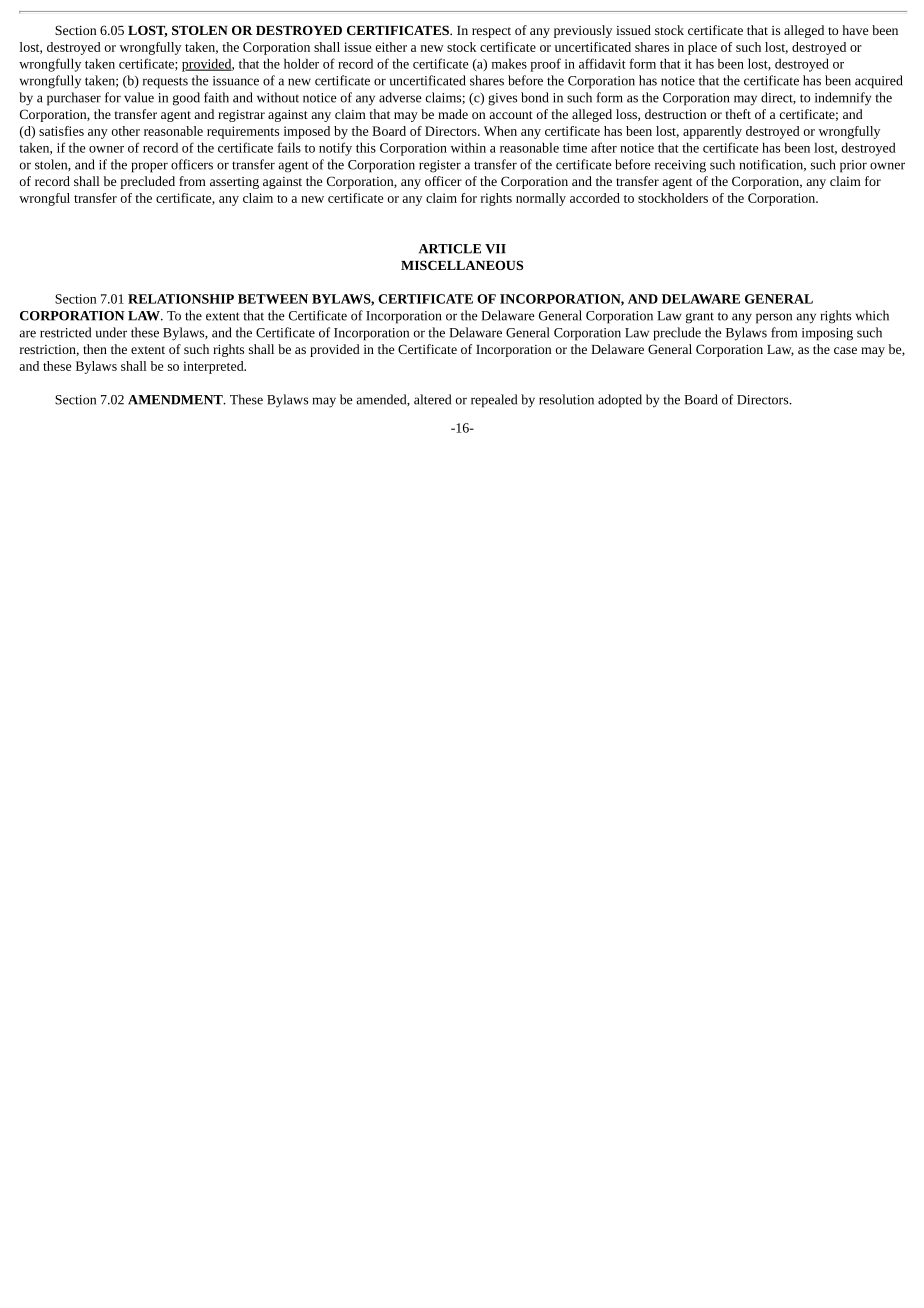 The width and height of the image is (924, 1308). I want to click on place, so click(702, 48).
